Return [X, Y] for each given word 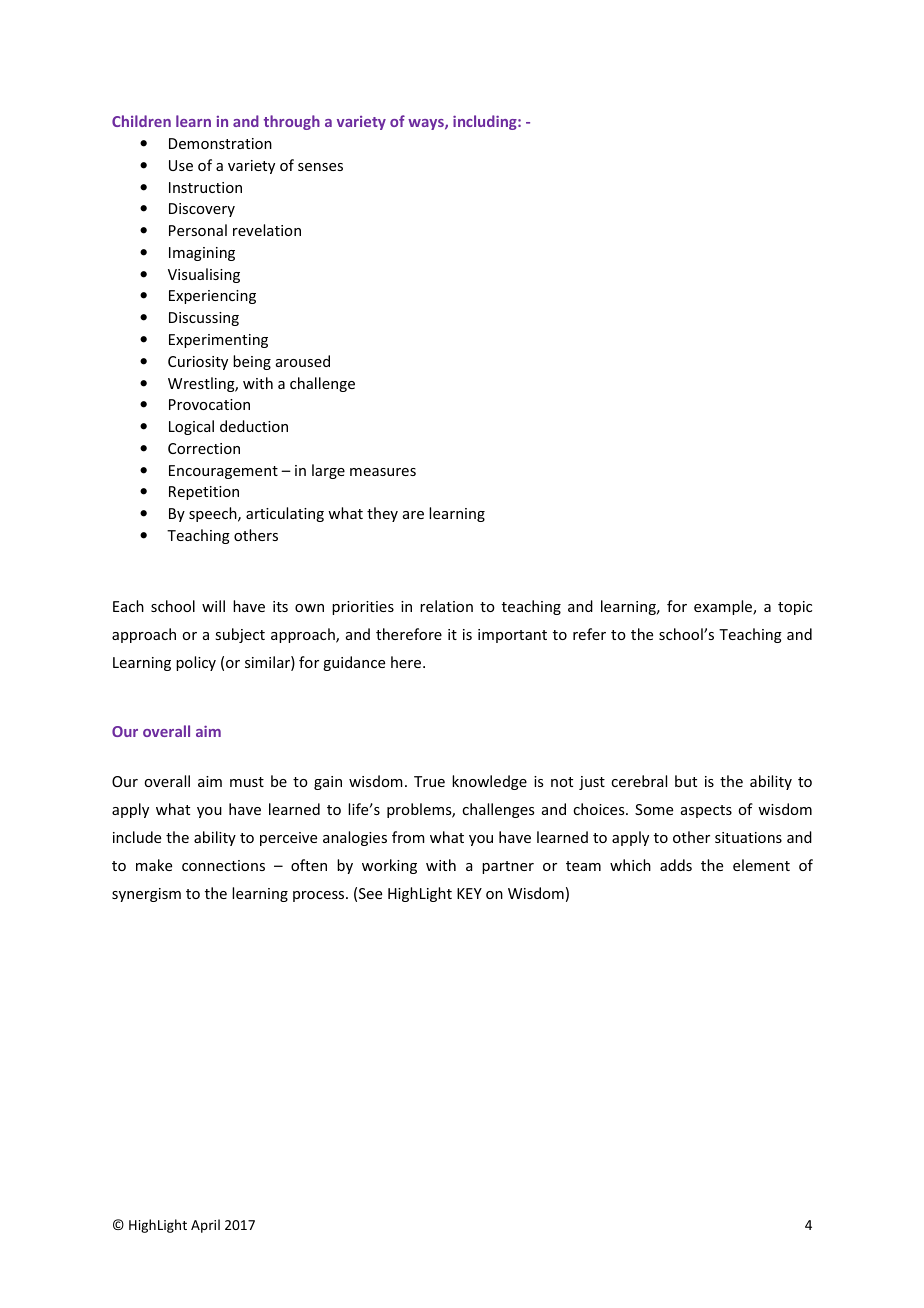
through [292, 122]
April [205, 1226]
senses [320, 167]
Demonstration [220, 143]
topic [795, 608]
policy [196, 663]
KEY [469, 893]
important [512, 636]
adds [676, 865]
